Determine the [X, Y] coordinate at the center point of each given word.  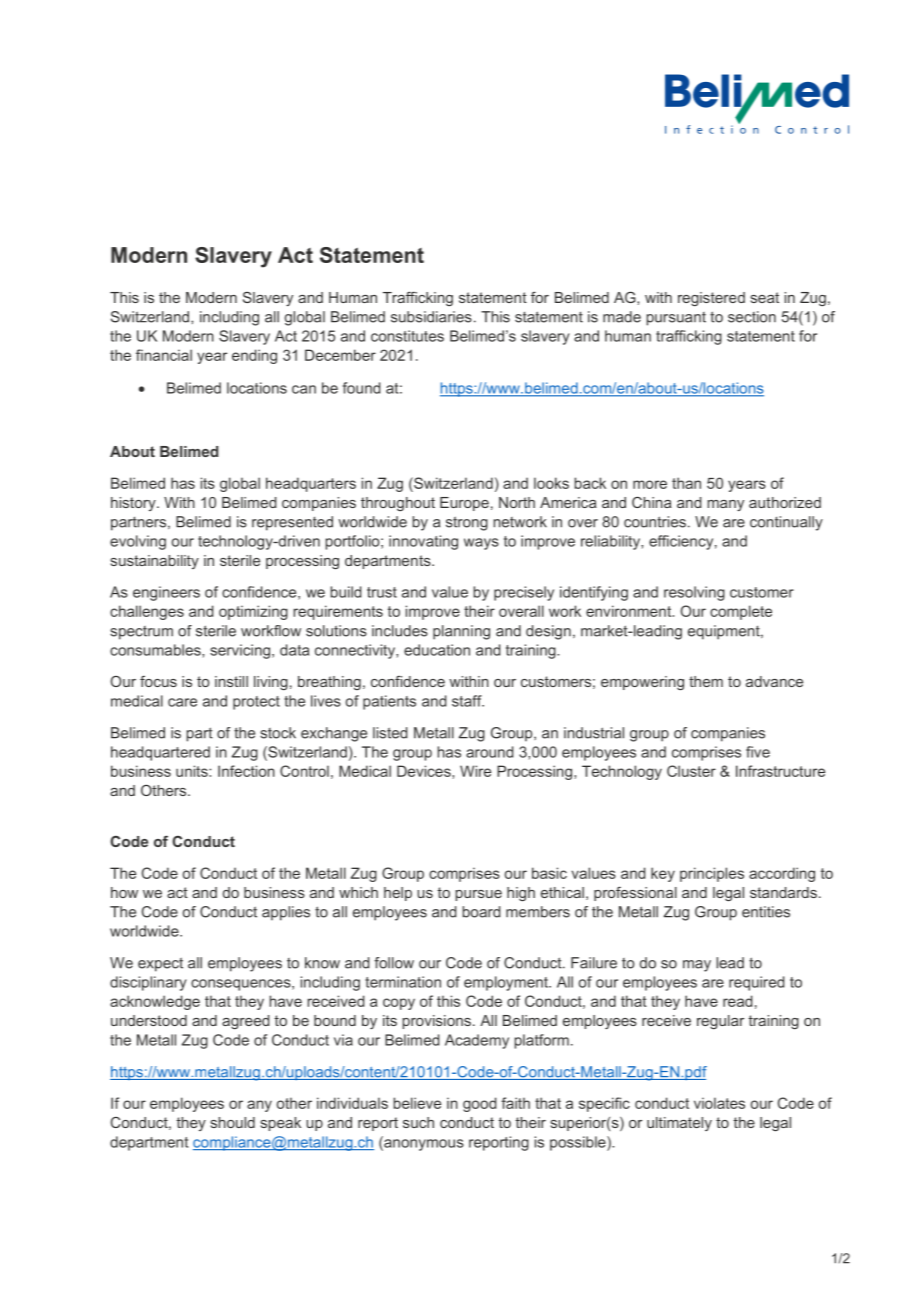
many [725, 505]
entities [766, 912]
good [480, 1104]
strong [467, 523]
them [706, 681]
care [182, 702]
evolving [138, 542]
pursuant [676, 319]
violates [719, 1103]
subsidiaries [431, 317]
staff [468, 701]
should [233, 1122]
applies [286, 913]
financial [164, 355]
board [481, 912]
